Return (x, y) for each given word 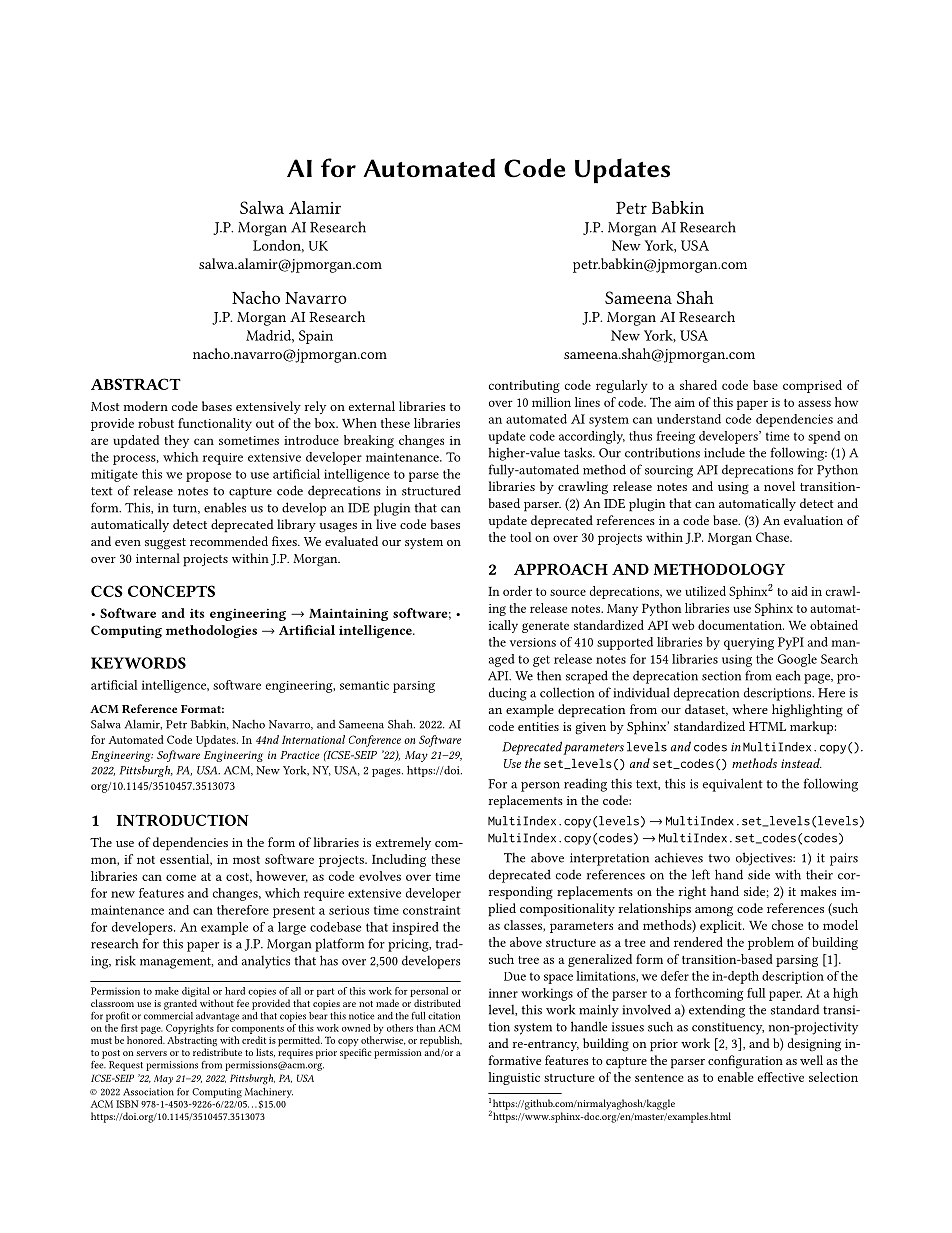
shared (698, 385)
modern (146, 406)
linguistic (514, 1078)
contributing (524, 386)
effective (781, 1077)
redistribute (217, 1051)
